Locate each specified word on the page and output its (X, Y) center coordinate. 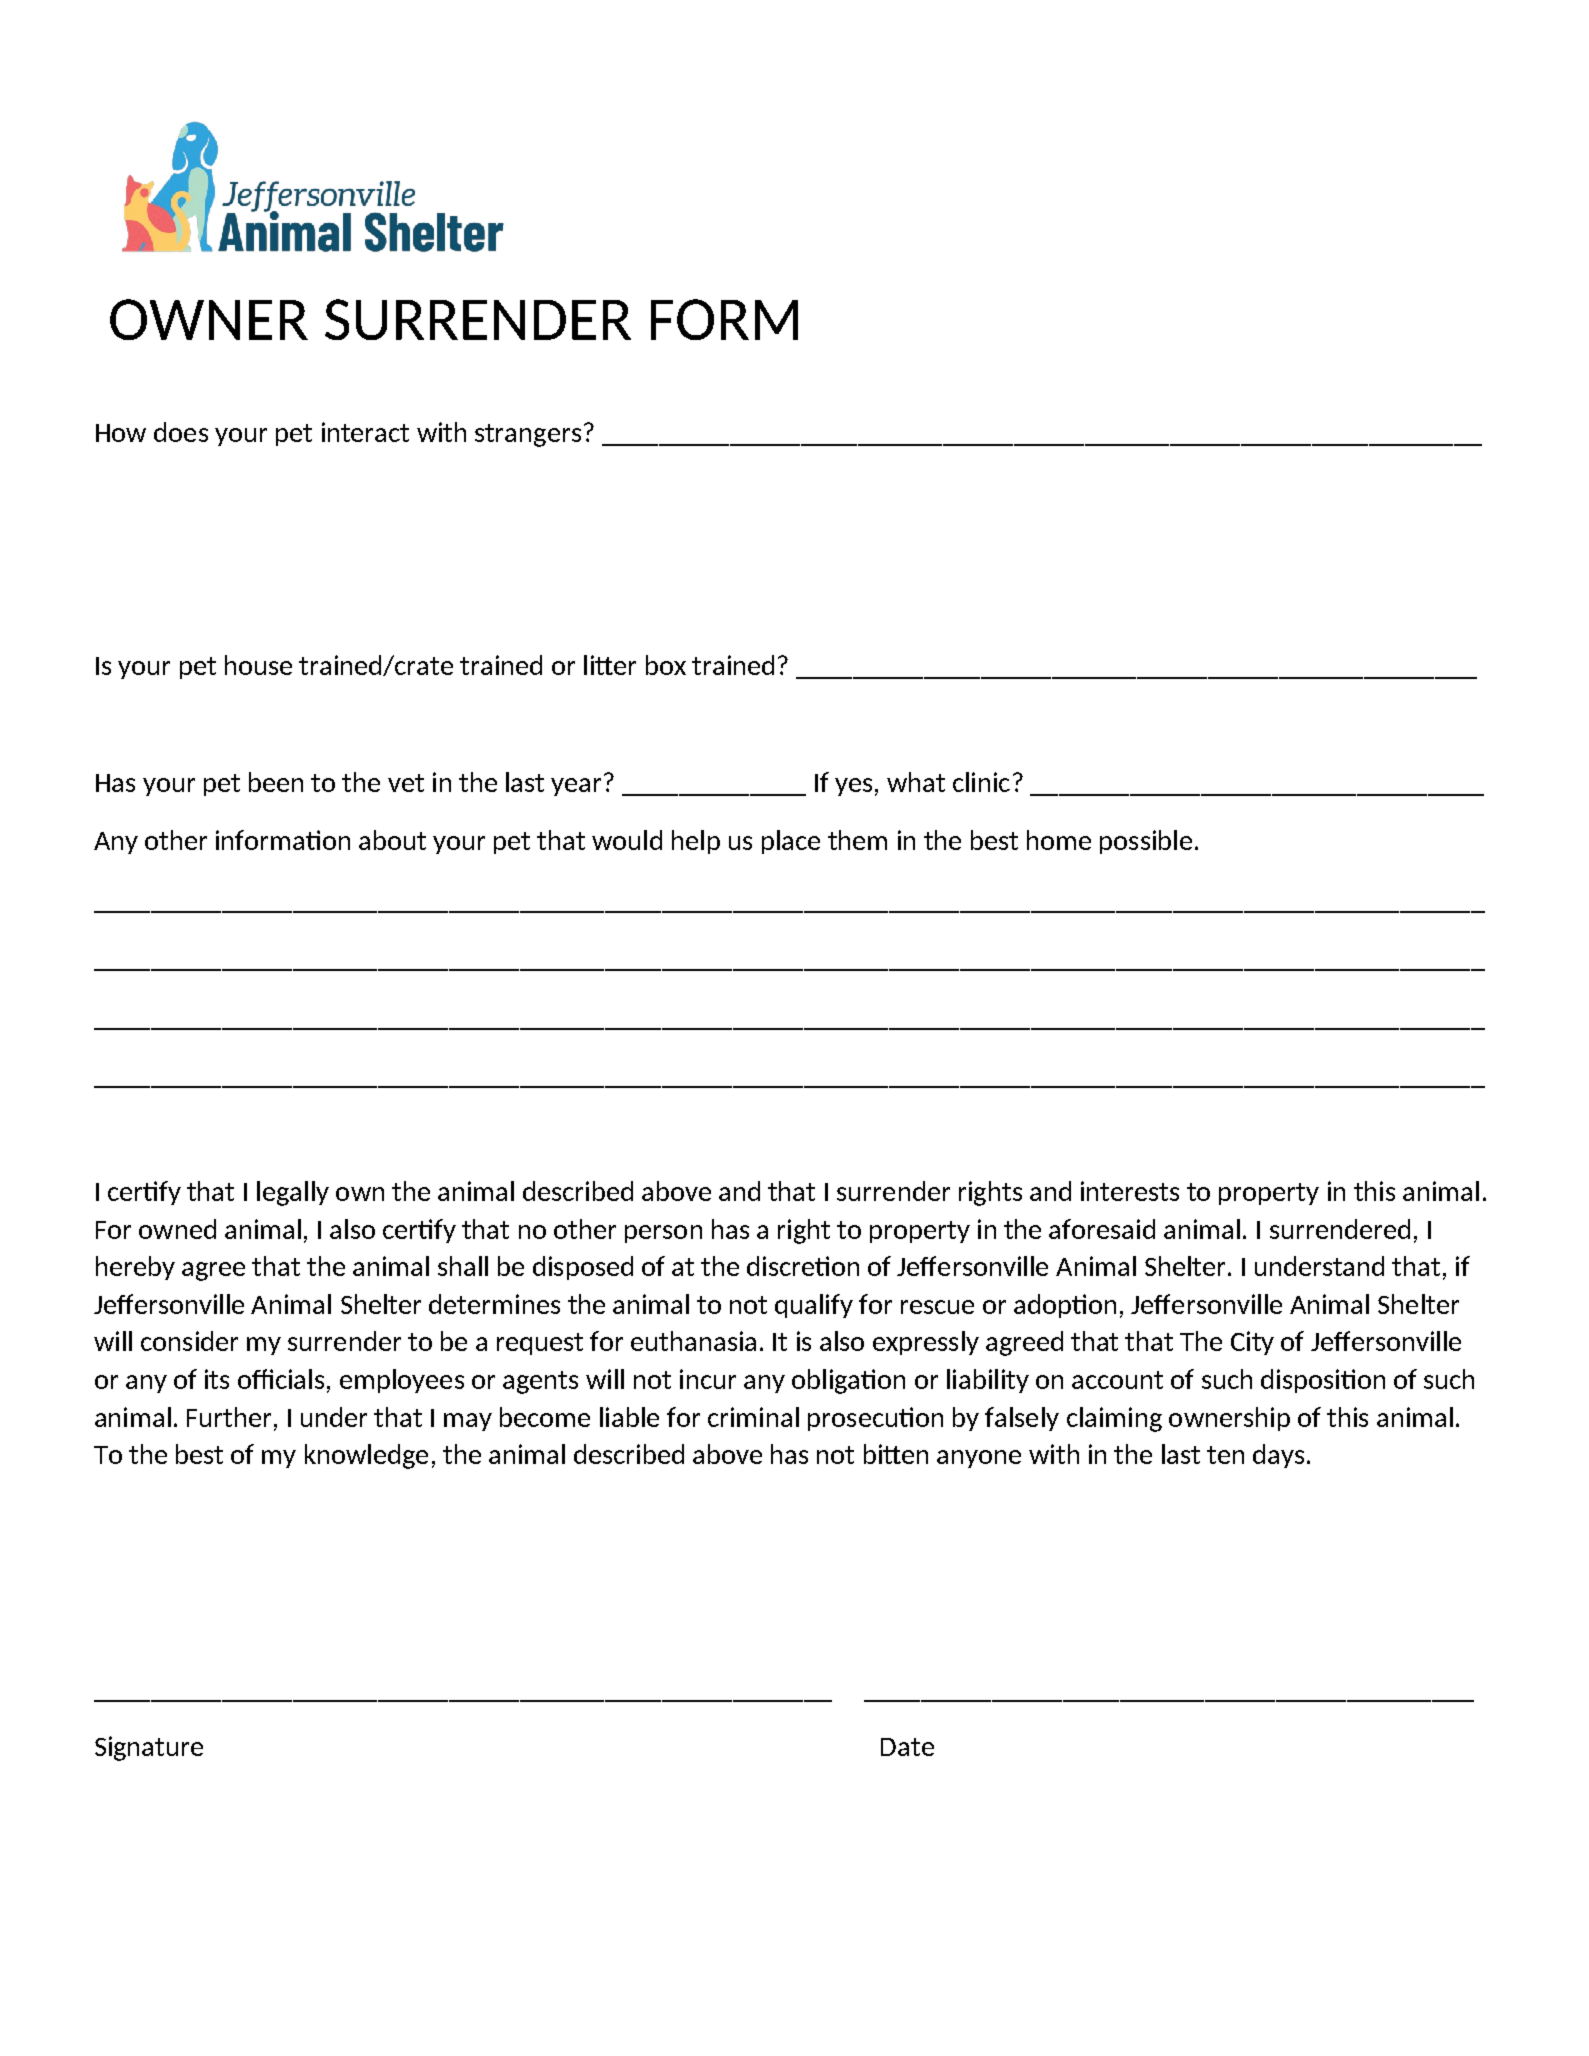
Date (907, 1747)
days (1278, 1456)
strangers (528, 435)
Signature (149, 1748)
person (663, 1234)
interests (1130, 1191)
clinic (981, 782)
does (181, 432)
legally (293, 1193)
